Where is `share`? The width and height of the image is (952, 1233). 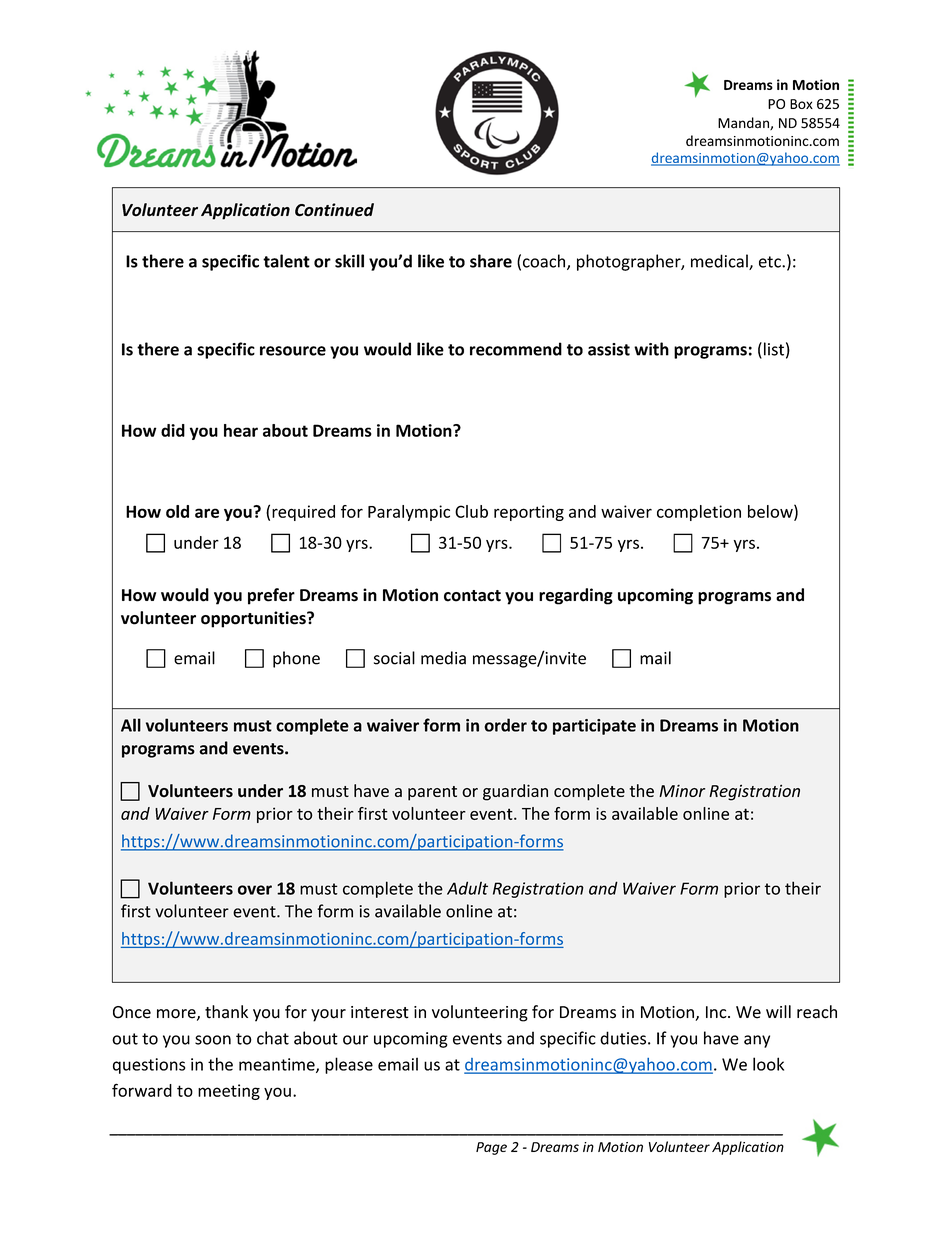
share is located at coordinates (491, 261).
